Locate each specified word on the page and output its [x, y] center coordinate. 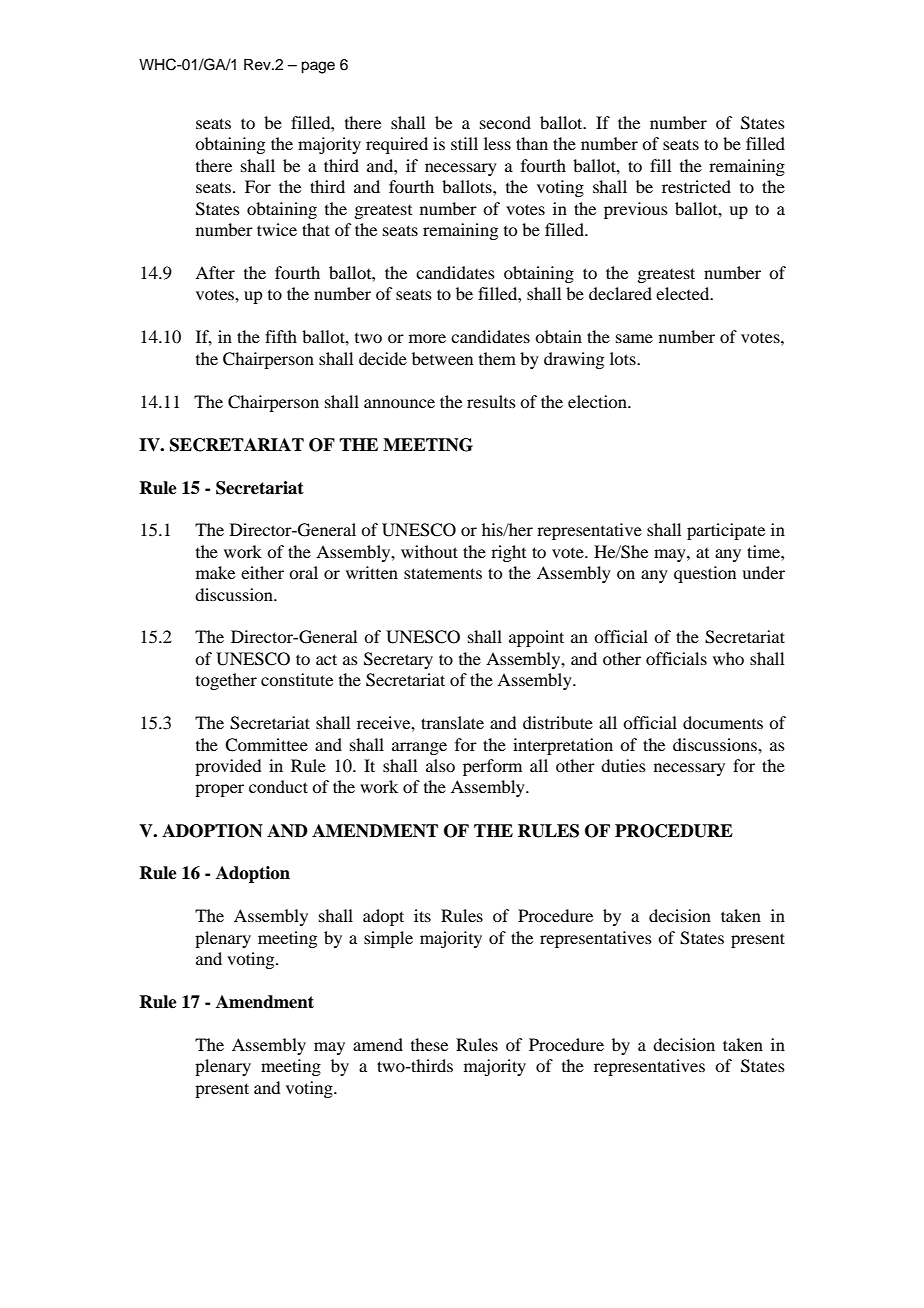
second [505, 122]
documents [723, 722]
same [634, 338]
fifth [281, 336]
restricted [696, 186]
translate [452, 722]
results [491, 401]
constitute [297, 679]
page [318, 67]
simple [388, 939]
